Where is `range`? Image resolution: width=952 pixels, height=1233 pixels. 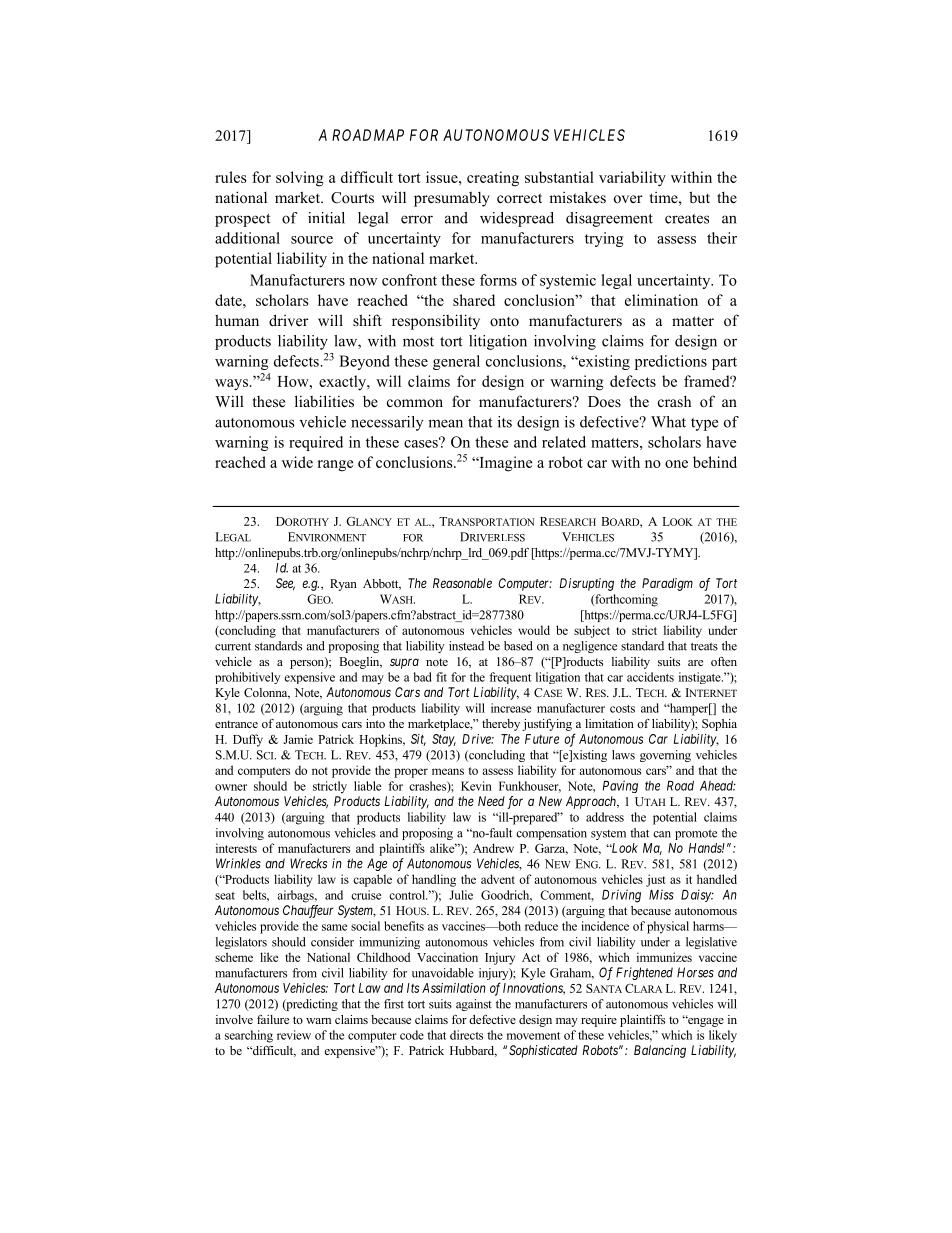
range is located at coordinates (335, 466).
